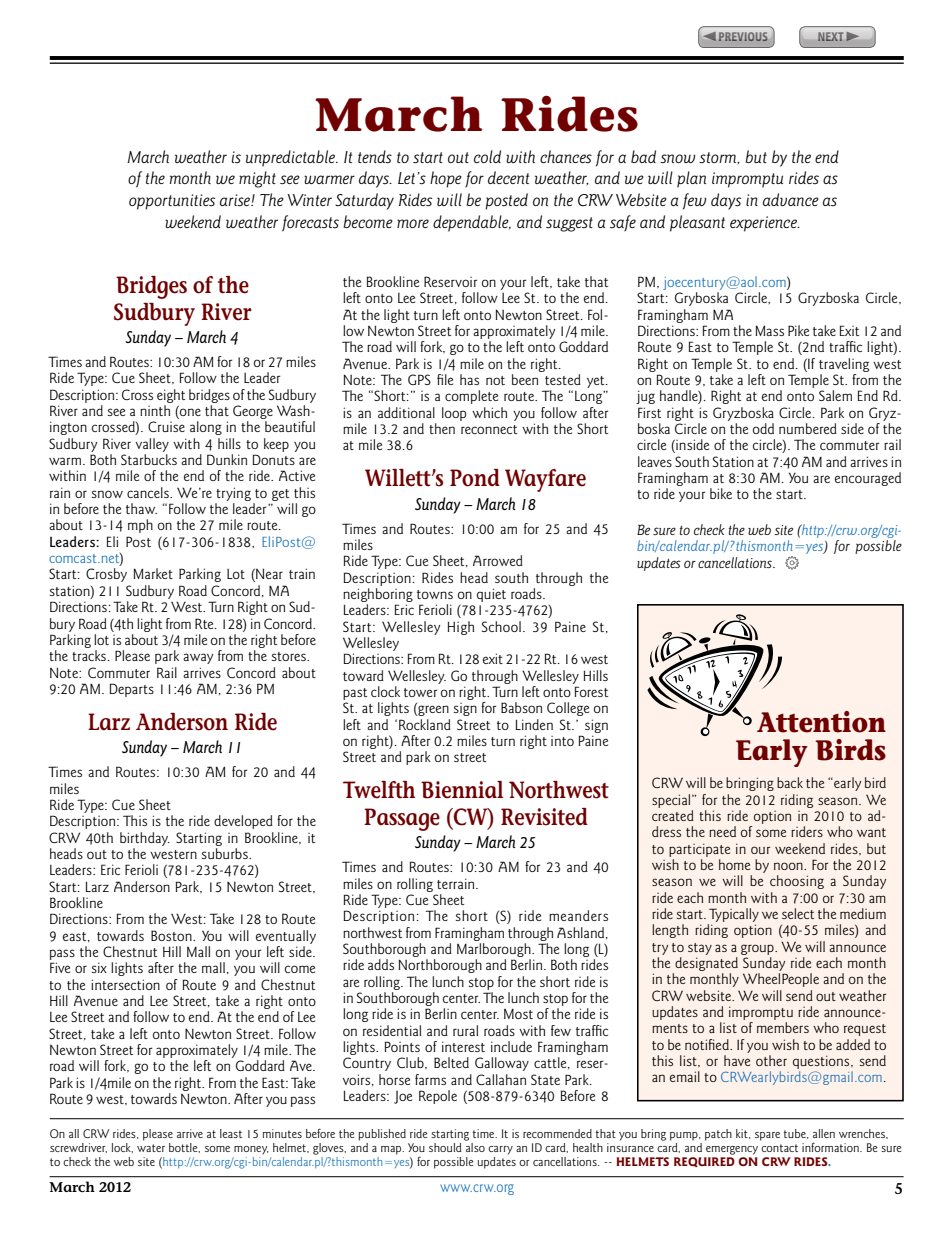 The image size is (952, 1233). Describe the element at coordinates (487, 156) in the screenshot. I see `cold` at that location.
